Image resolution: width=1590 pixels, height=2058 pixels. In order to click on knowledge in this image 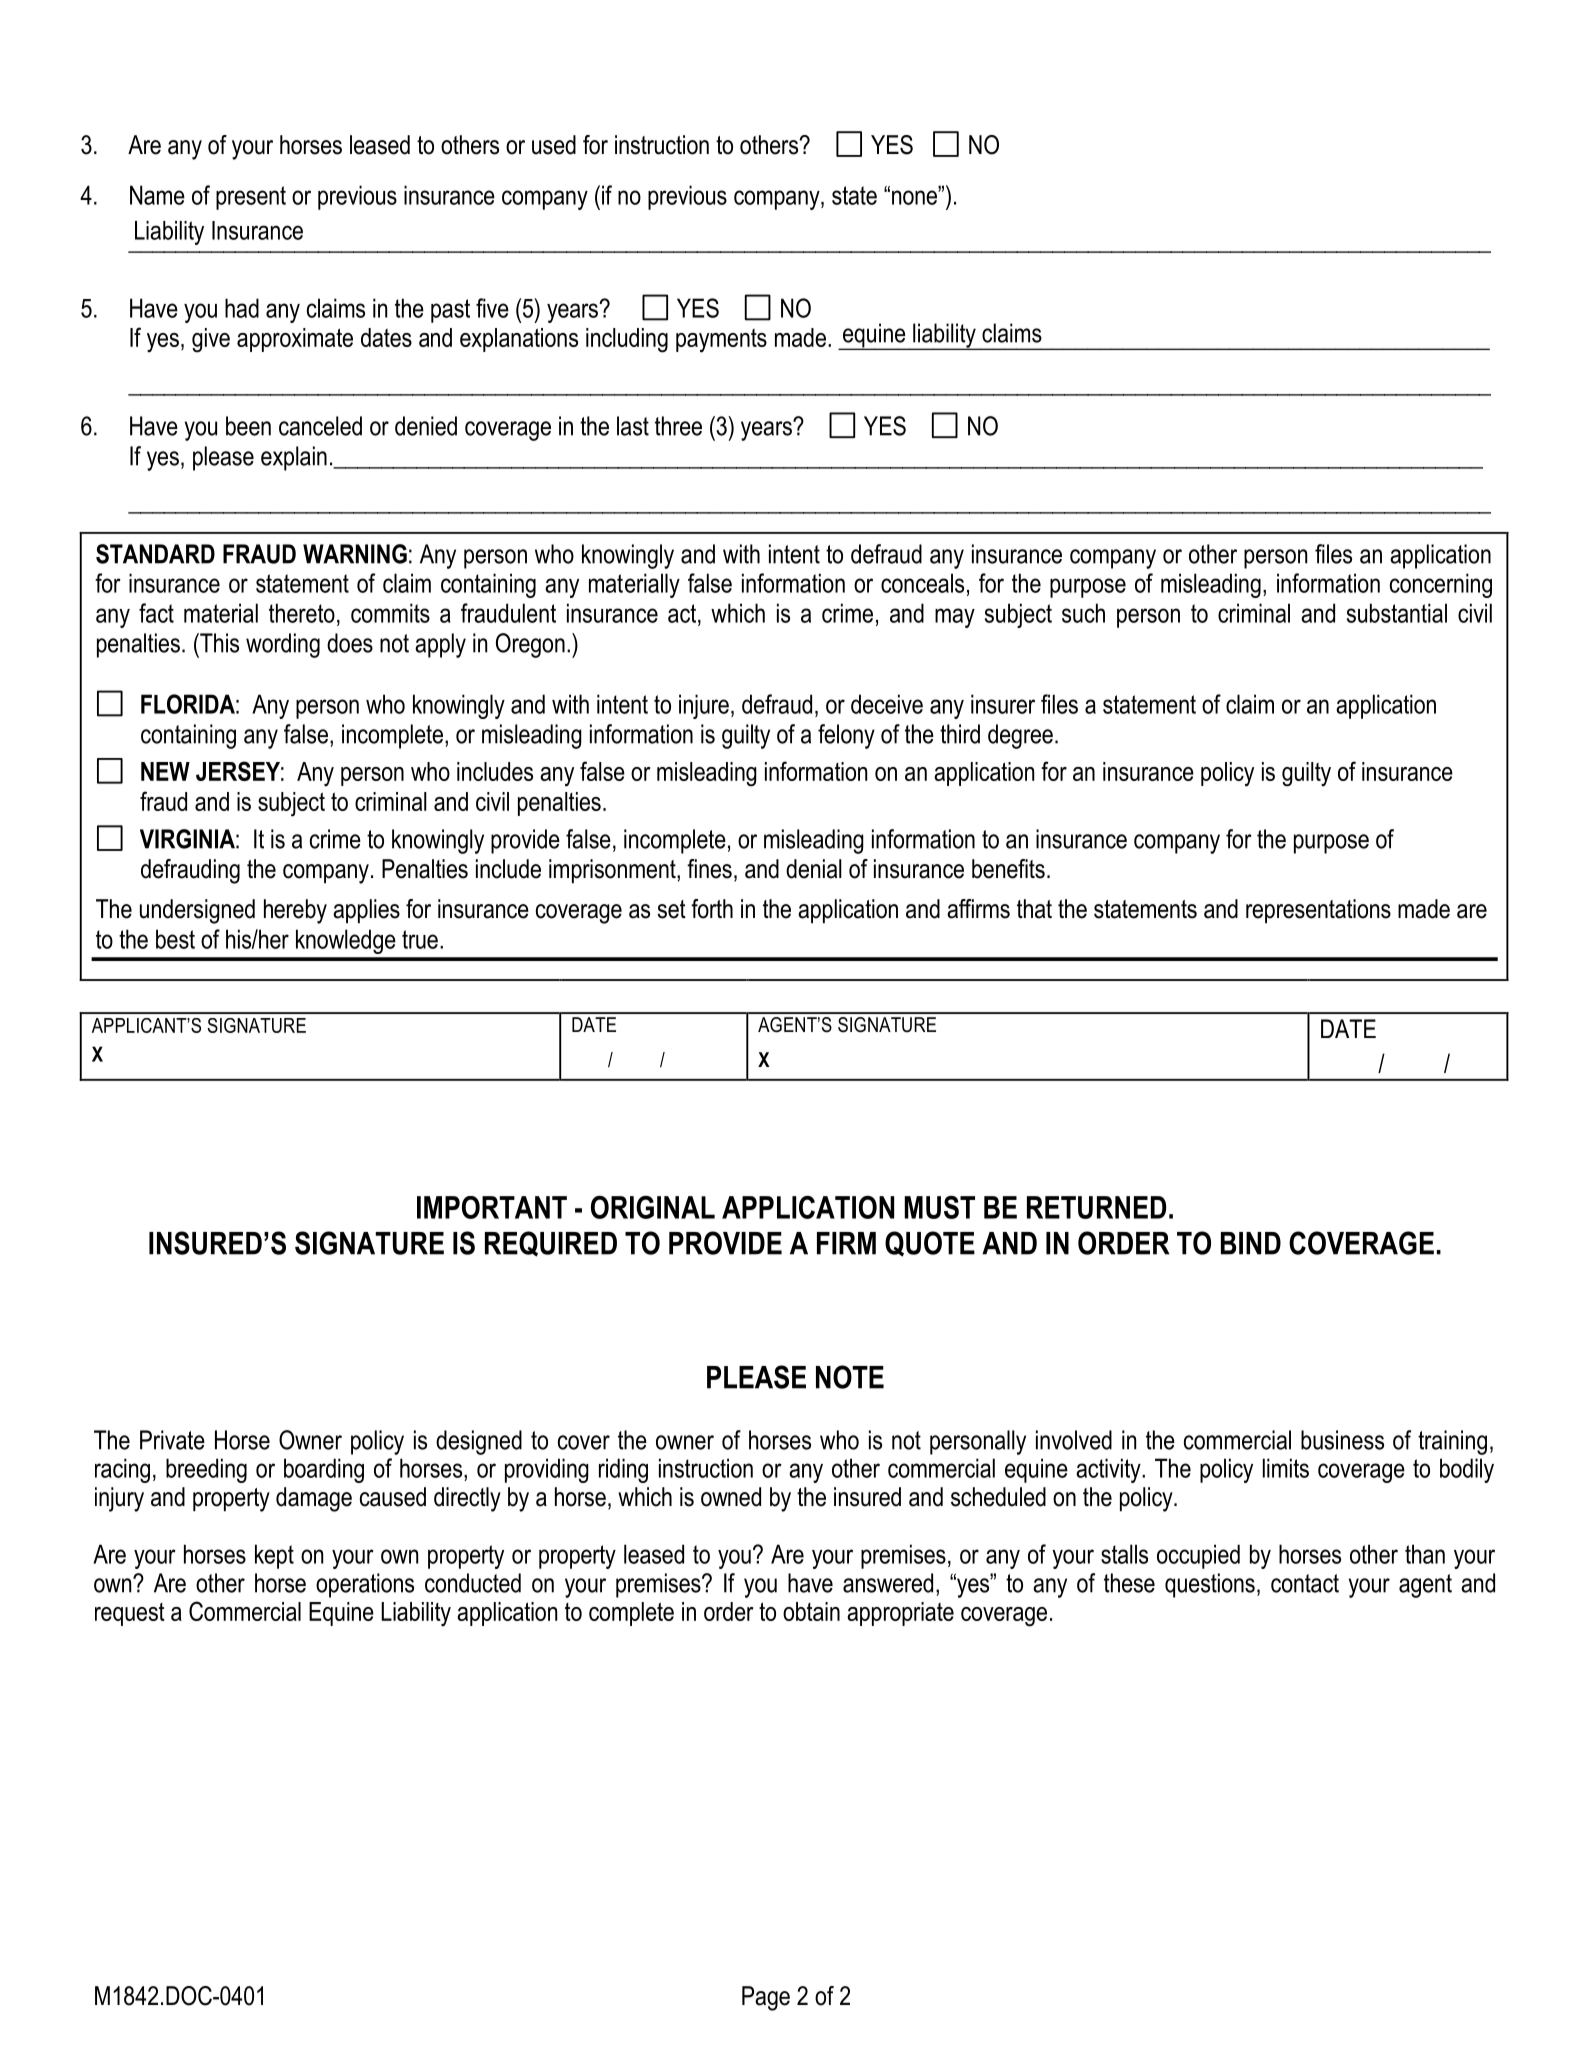, I will do `click(346, 941)`.
